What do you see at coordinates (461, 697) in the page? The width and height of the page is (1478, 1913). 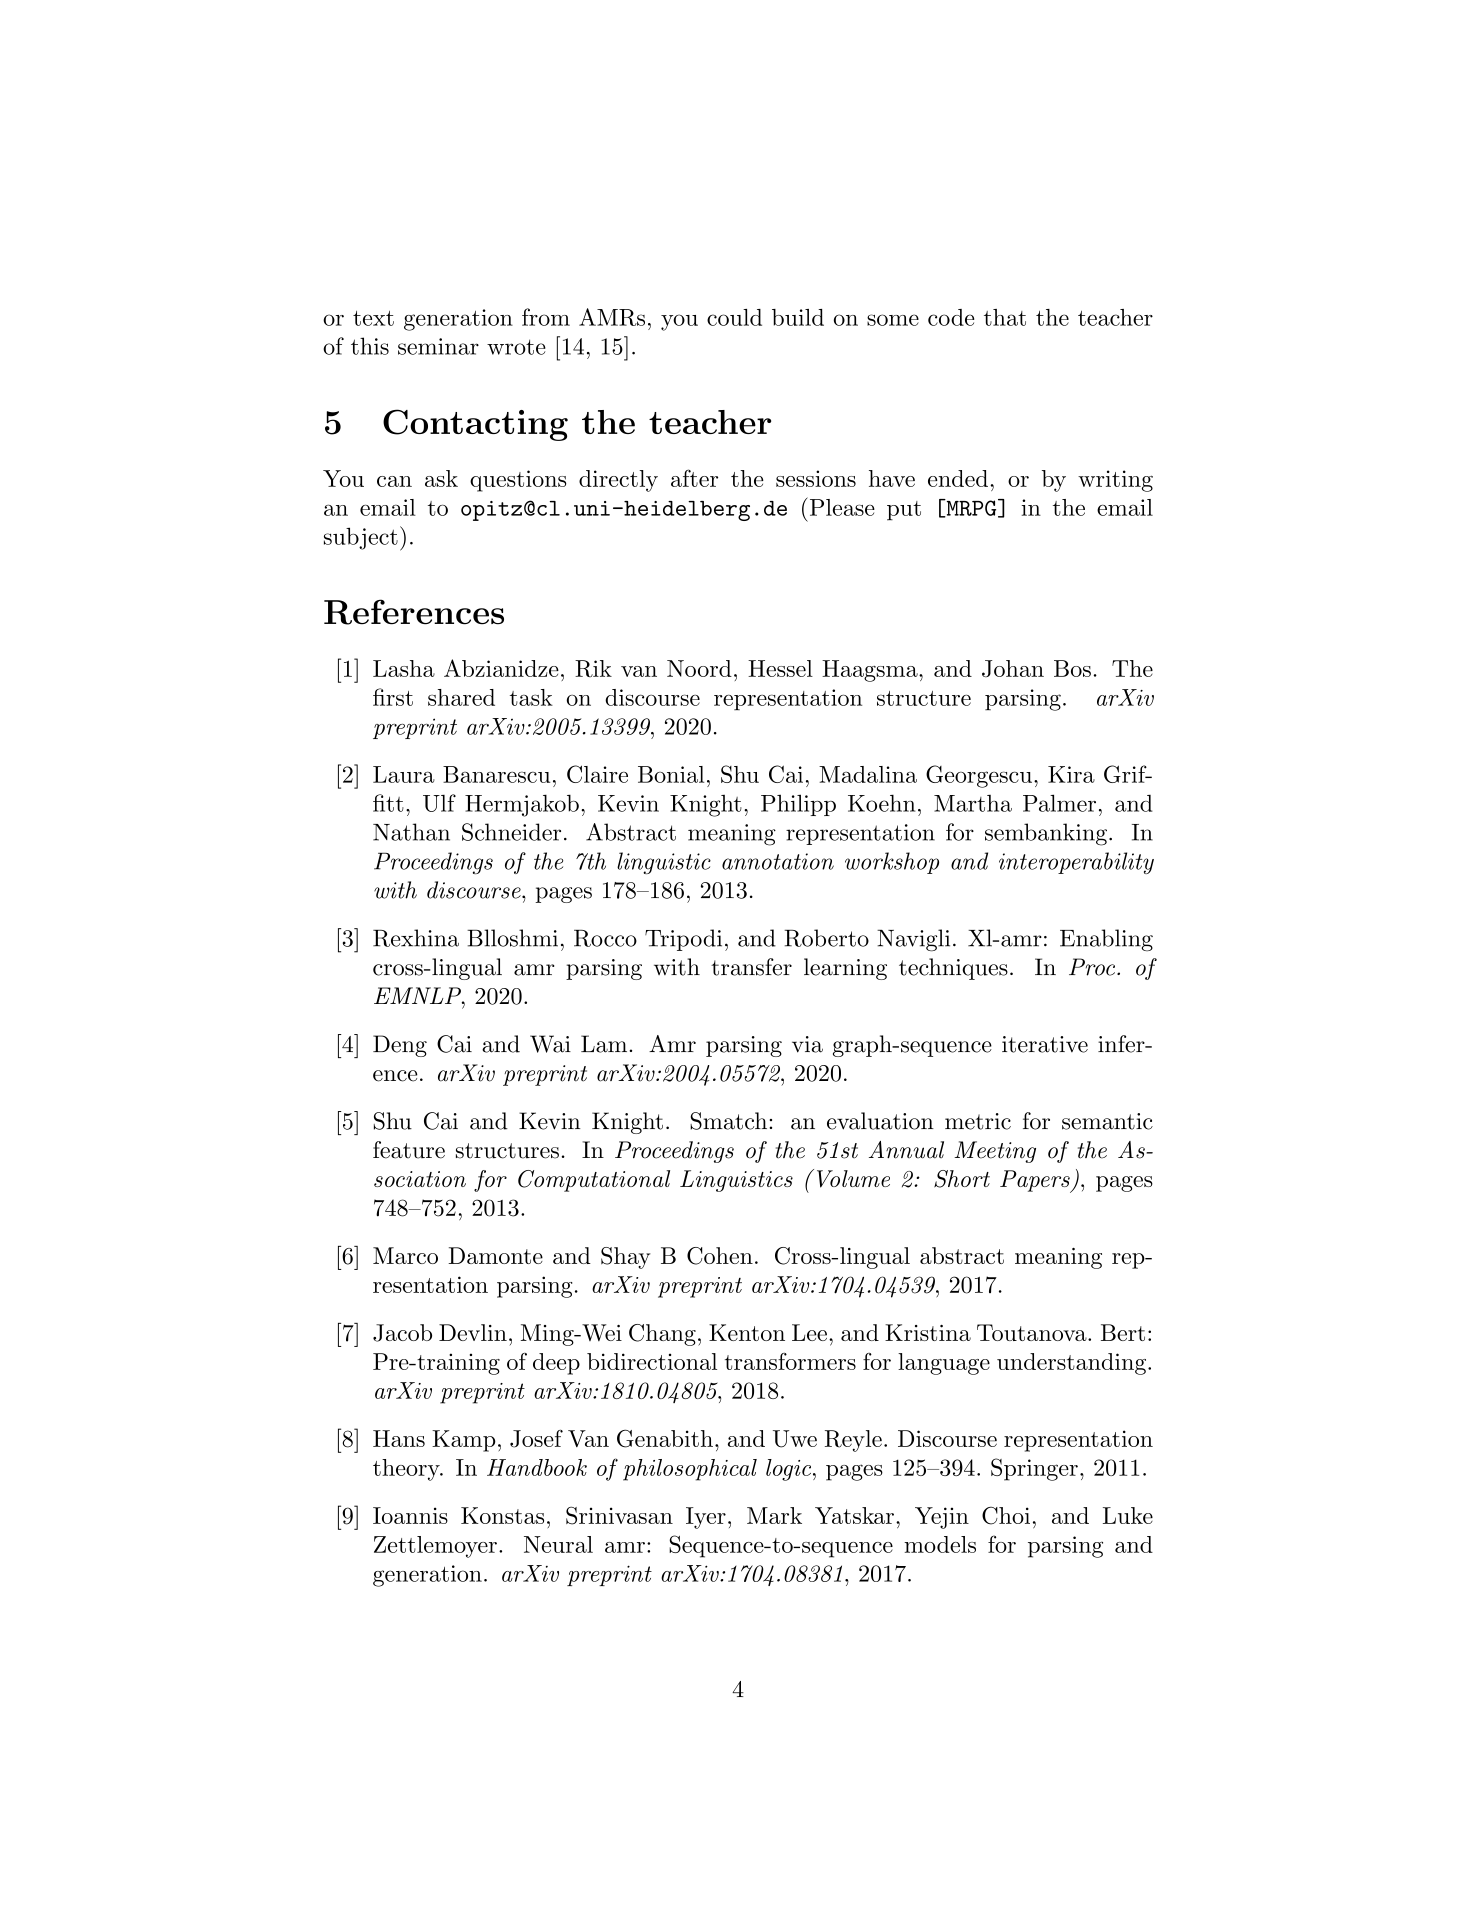 I see `shared` at bounding box center [461, 697].
